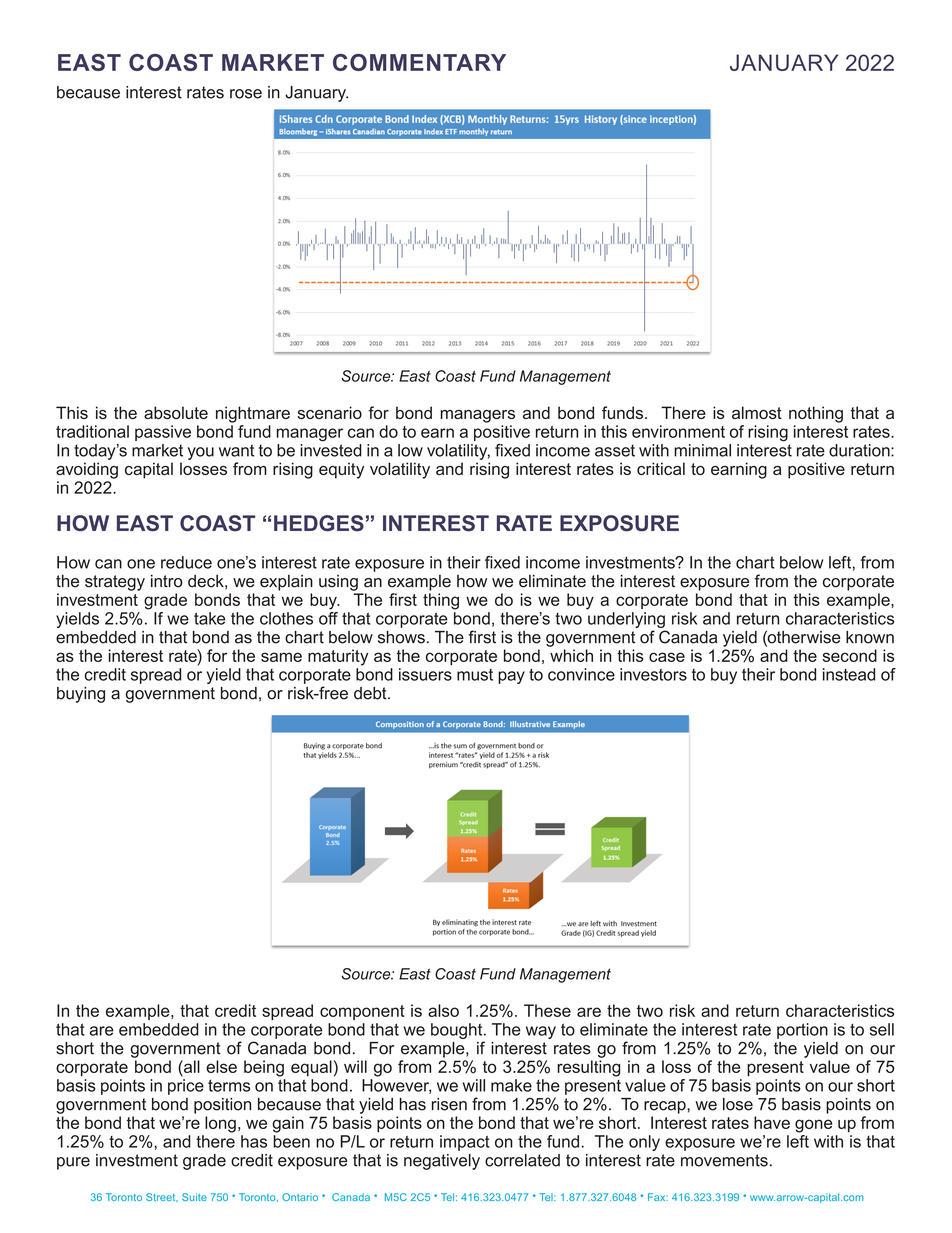 This screenshot has width=952, height=1233. Describe the element at coordinates (465, 1143) in the screenshot. I see `impact` at that location.
